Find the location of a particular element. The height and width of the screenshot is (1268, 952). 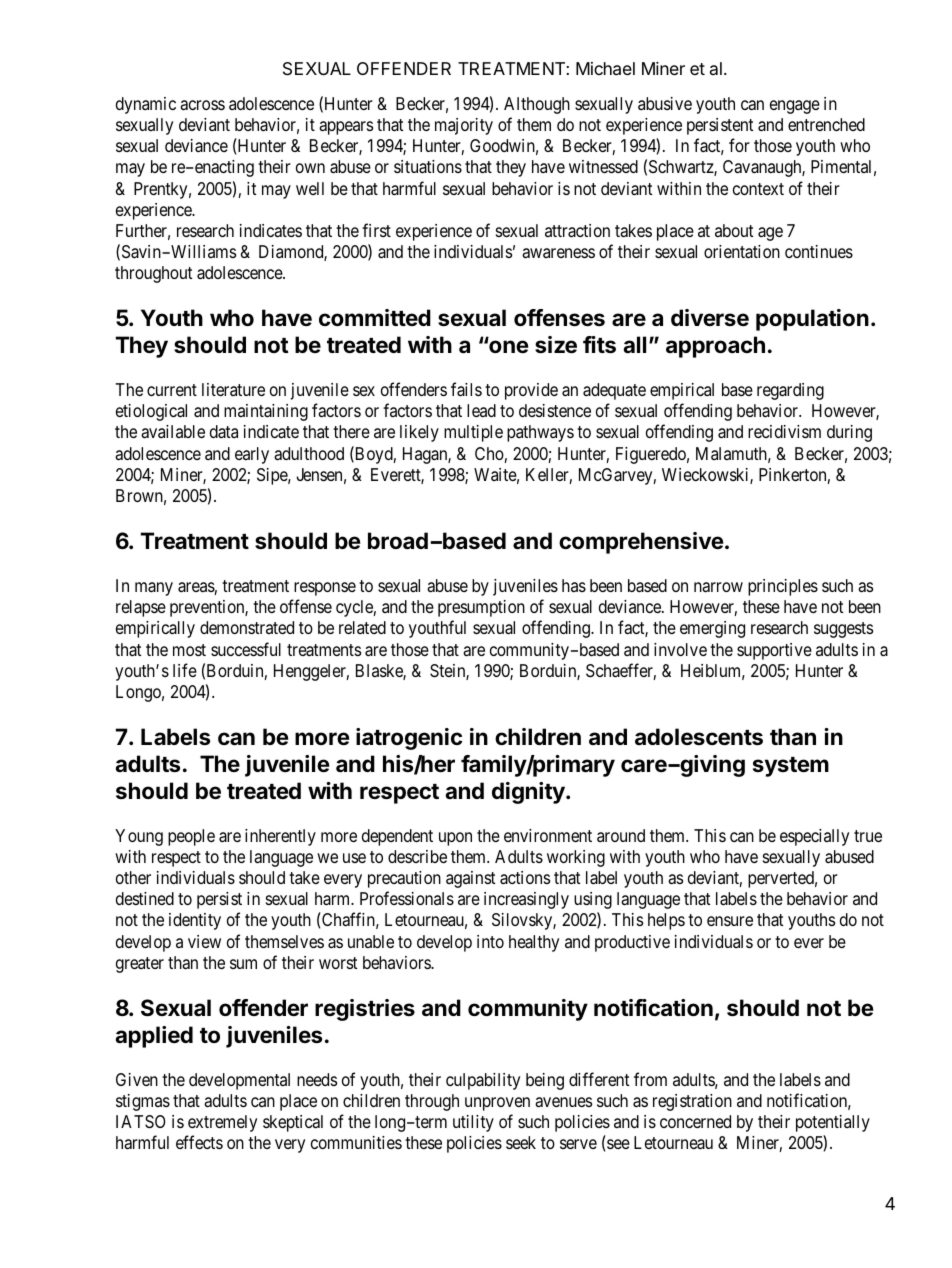

engage is located at coordinates (795, 107).
